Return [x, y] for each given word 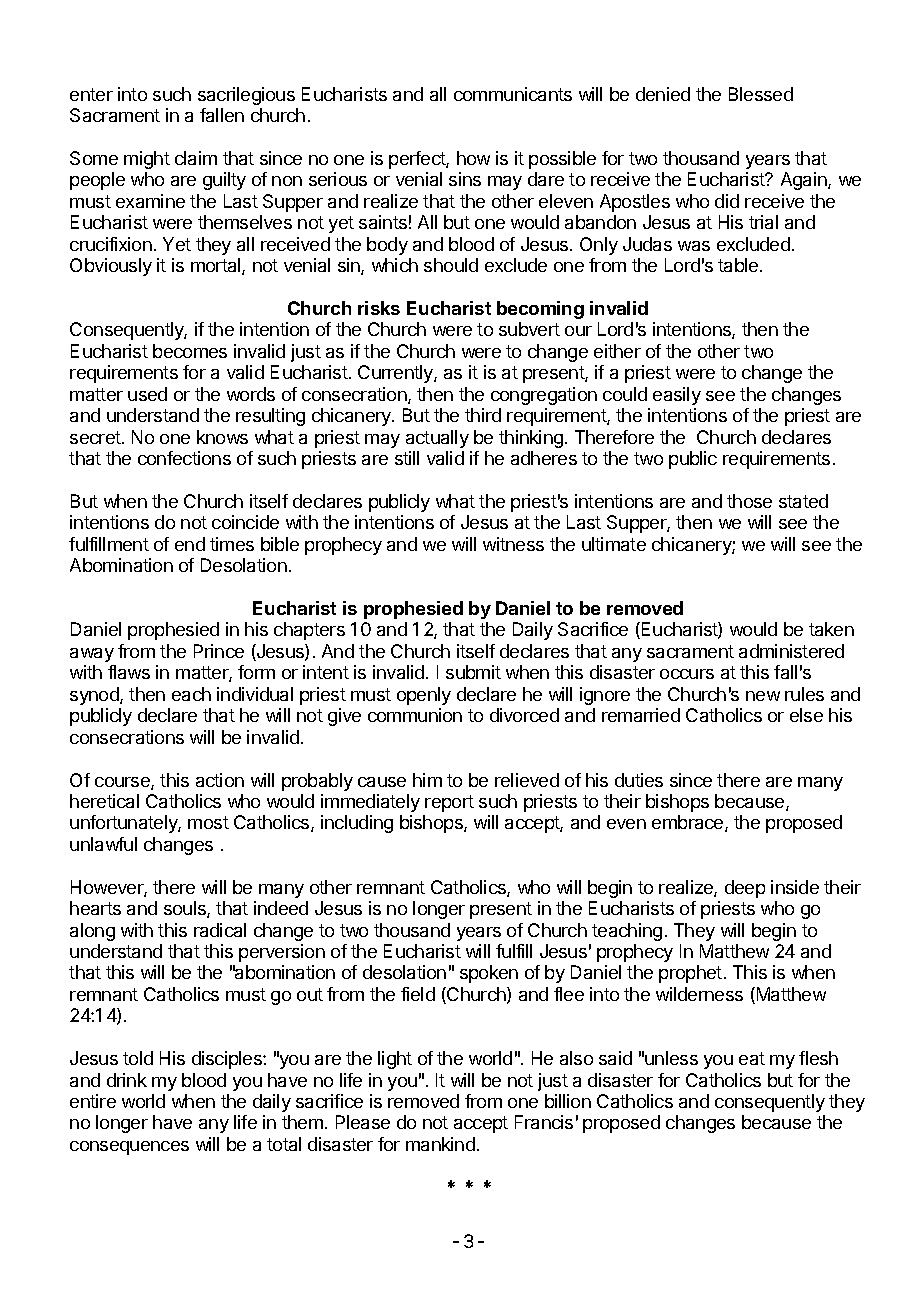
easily [677, 396]
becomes [190, 351]
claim [196, 158]
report [449, 803]
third [483, 415]
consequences [129, 1148]
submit [473, 672]
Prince [219, 651]
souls [186, 909]
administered [791, 651]
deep [745, 889]
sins [465, 179]
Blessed [761, 94]
